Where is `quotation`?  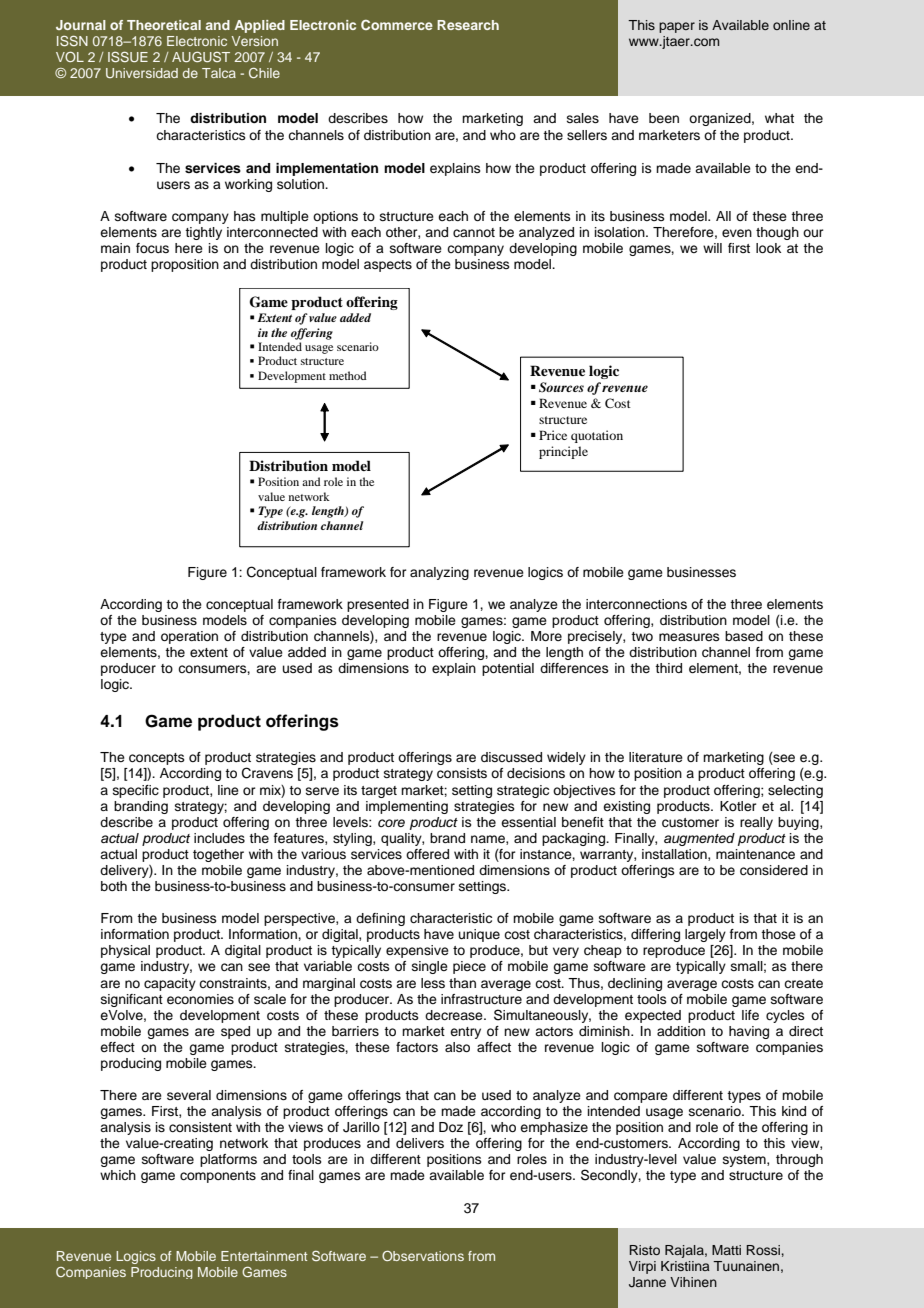 quotation is located at coordinates (597, 436).
